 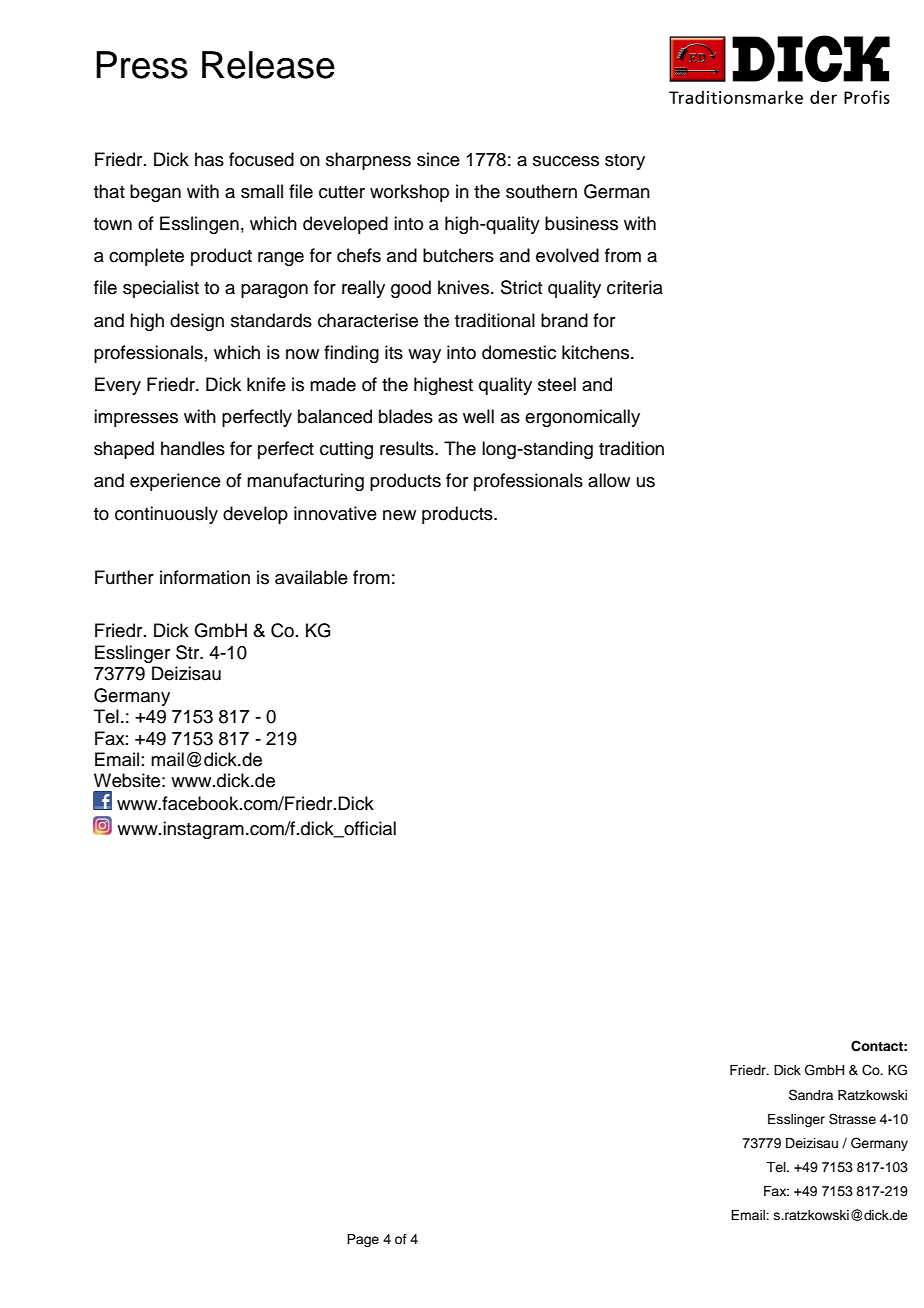 I want to click on Page, so click(x=363, y=1240).
